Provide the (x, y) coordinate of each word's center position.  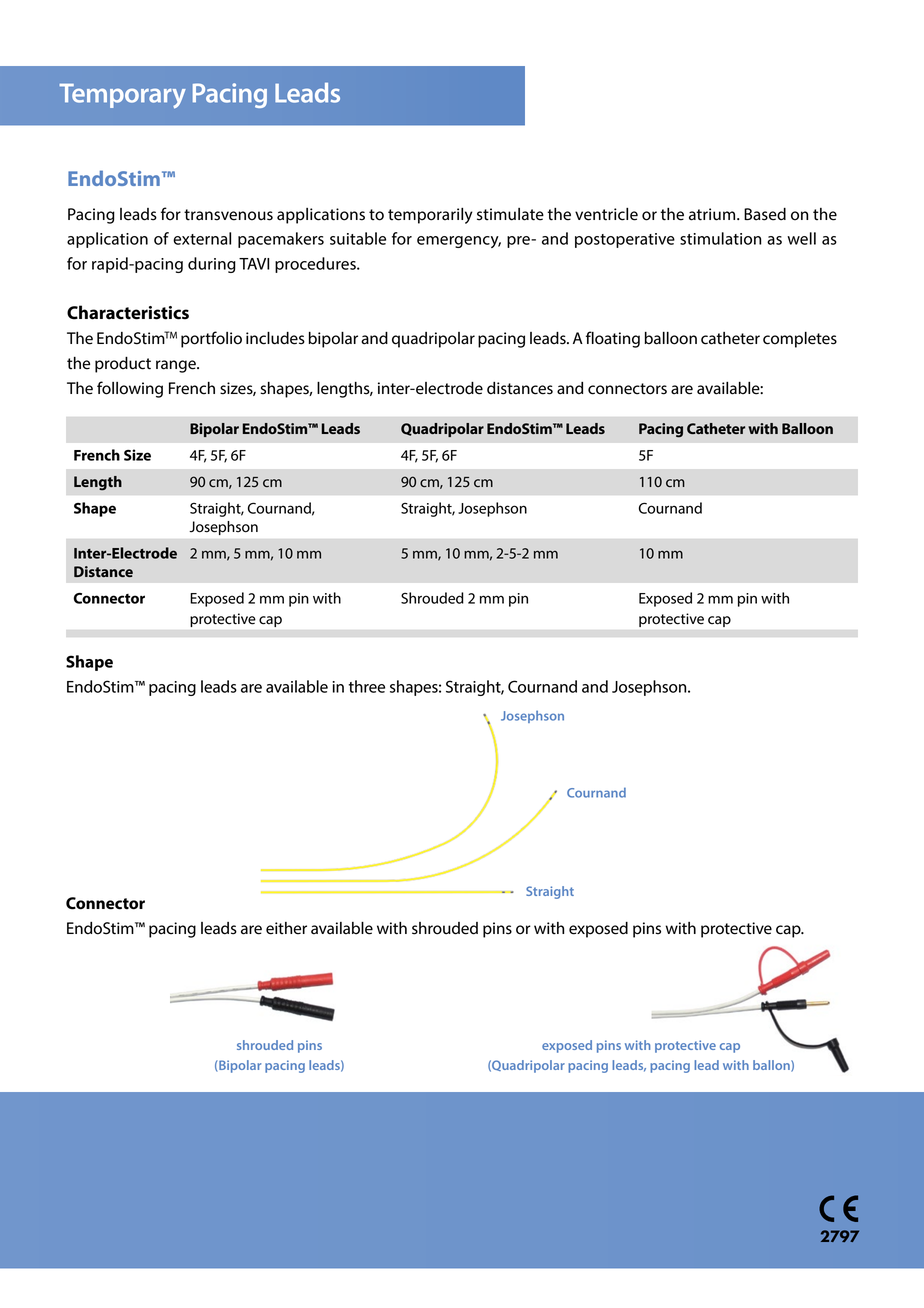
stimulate (510, 214)
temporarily (430, 216)
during (212, 265)
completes (800, 340)
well (801, 238)
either (286, 928)
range (177, 366)
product (123, 365)
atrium (713, 214)
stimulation (721, 238)
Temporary (122, 96)
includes (275, 338)
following (130, 389)
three (366, 686)
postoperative (625, 240)
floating (613, 339)
